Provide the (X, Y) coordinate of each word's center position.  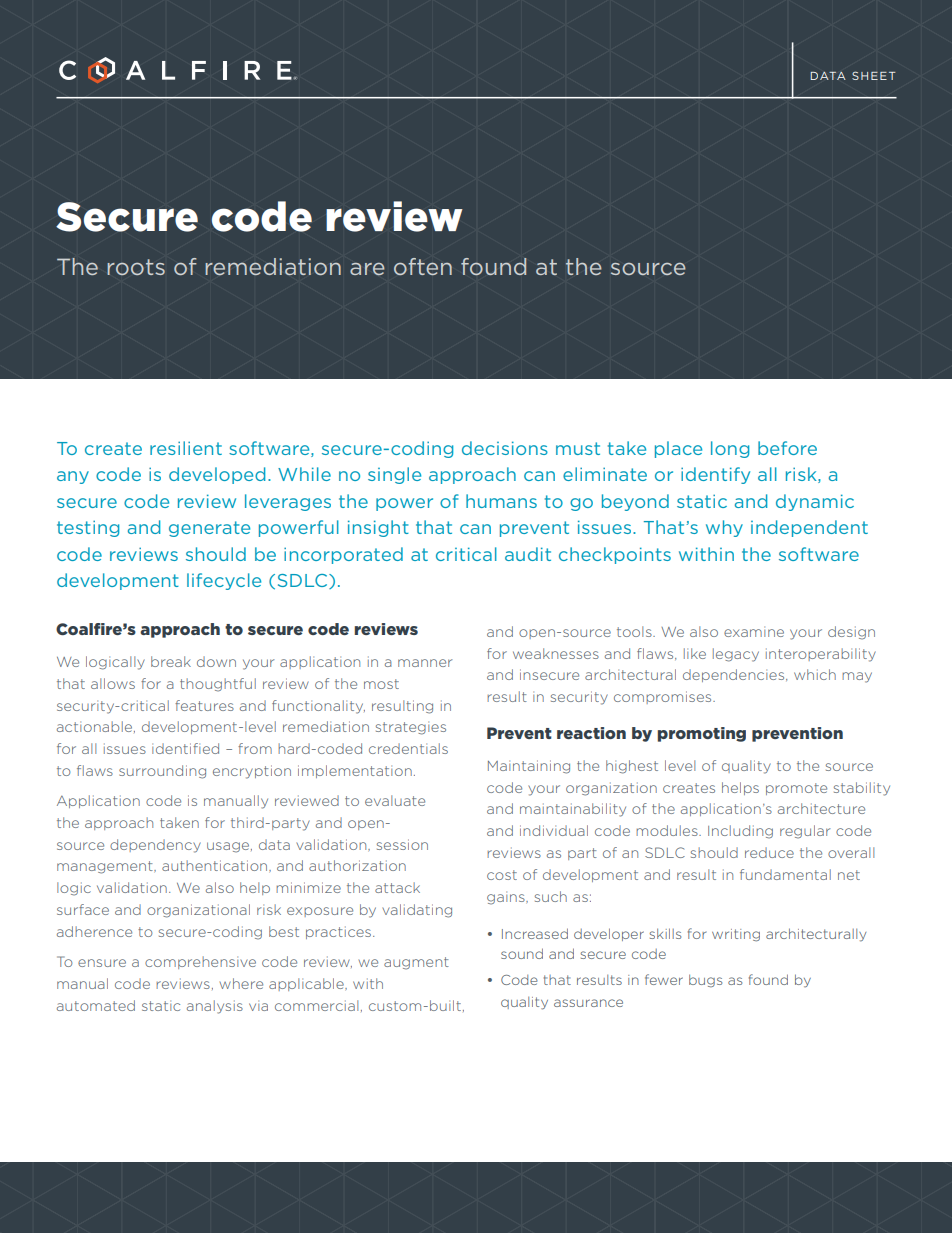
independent (809, 528)
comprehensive (200, 962)
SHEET (874, 75)
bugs (705, 980)
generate (209, 529)
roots (136, 267)
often (423, 267)
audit (528, 554)
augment (416, 963)
